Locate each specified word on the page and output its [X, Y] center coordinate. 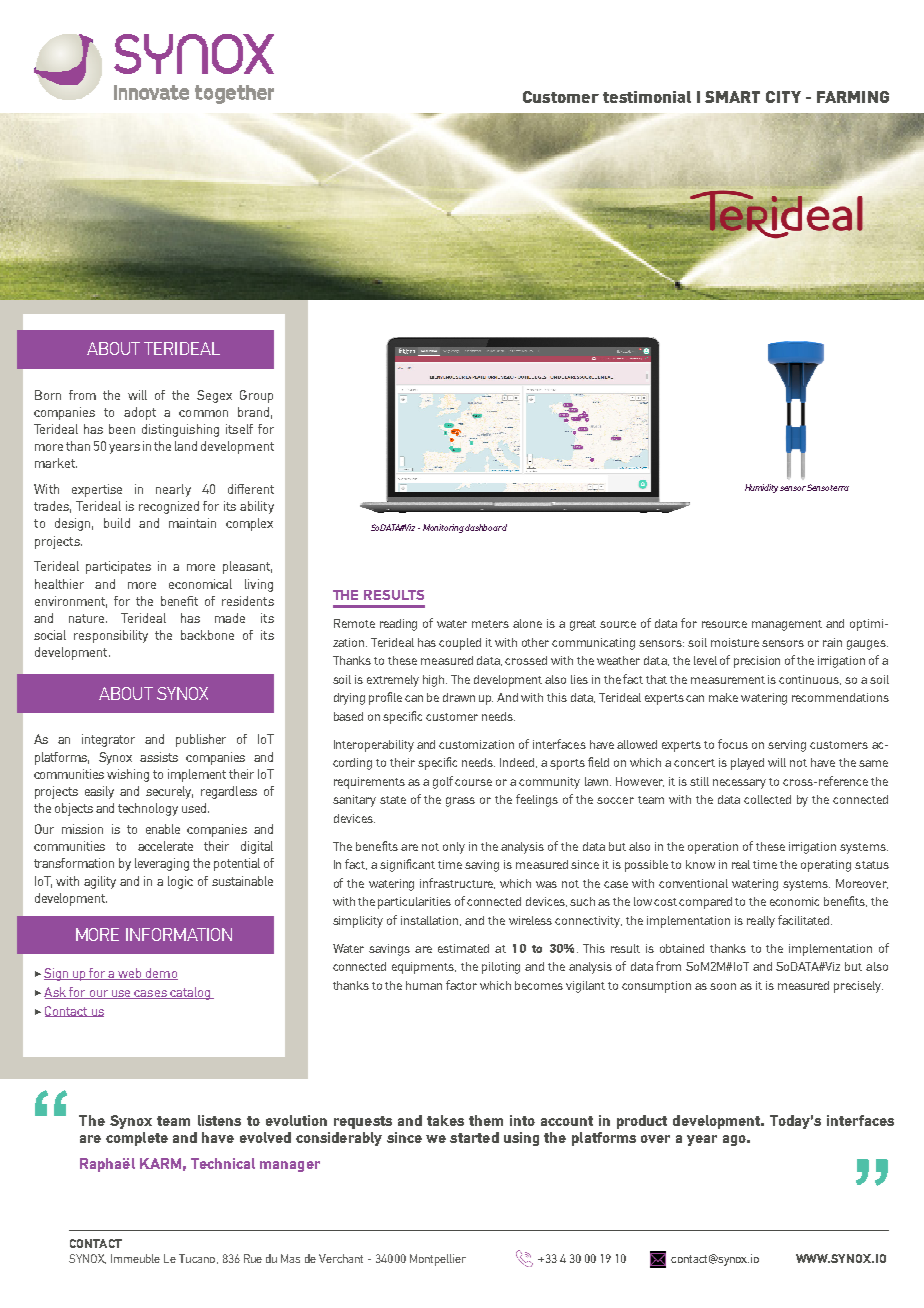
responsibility [111, 636]
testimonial [647, 97]
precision [757, 662]
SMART [732, 97]
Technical [223, 1163]
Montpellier [438, 1260]
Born [48, 395]
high [435, 681]
